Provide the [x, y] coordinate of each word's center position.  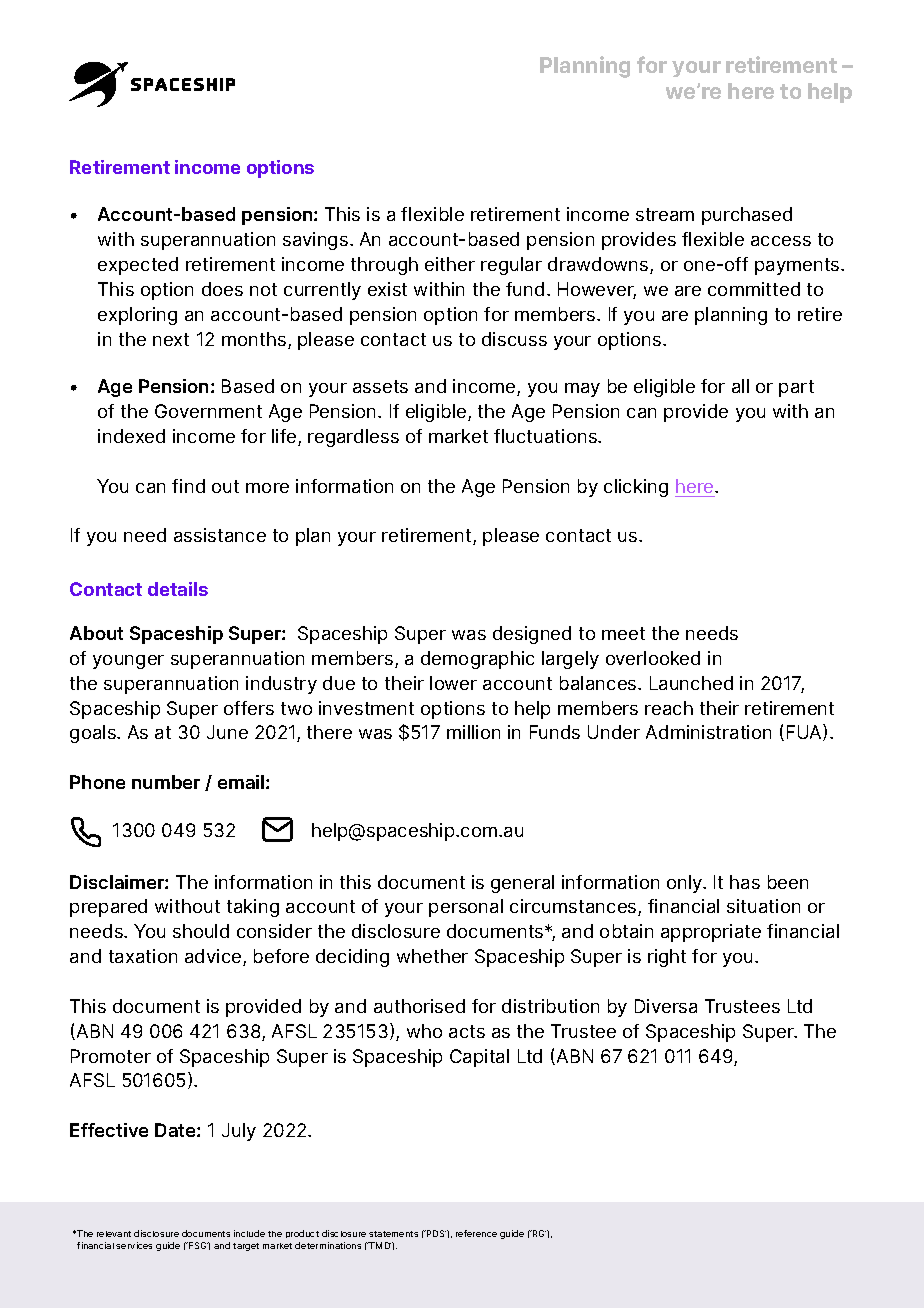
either [450, 264]
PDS [435, 1233]
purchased [747, 216]
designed [532, 635]
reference [476, 1233]
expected [138, 266]
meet [623, 633]
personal [466, 908]
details [178, 589]
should [201, 931]
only [686, 884]
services [134, 1245]
